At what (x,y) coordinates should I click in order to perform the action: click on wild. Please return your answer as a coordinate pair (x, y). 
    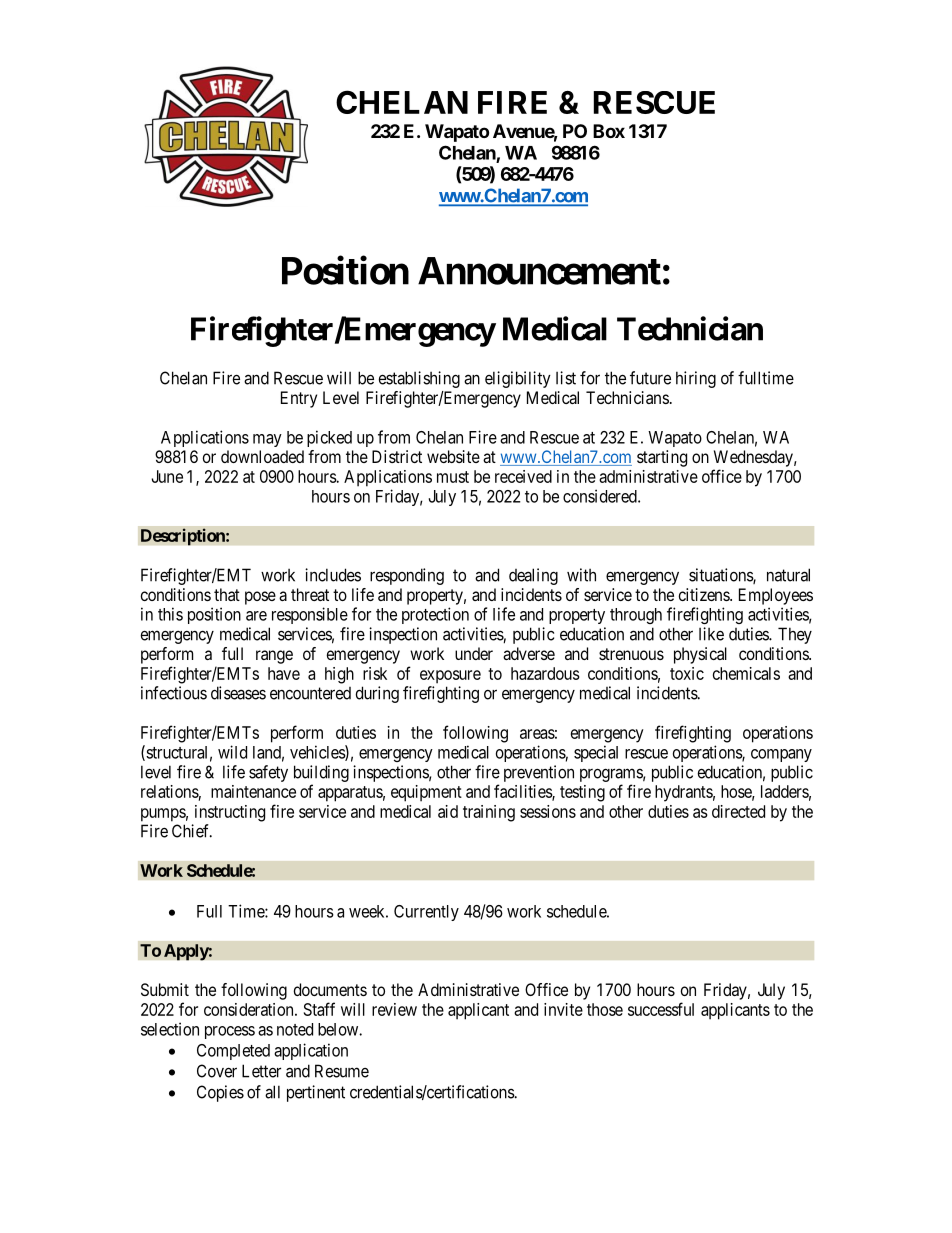
    Looking at the image, I should click on (232, 752).
